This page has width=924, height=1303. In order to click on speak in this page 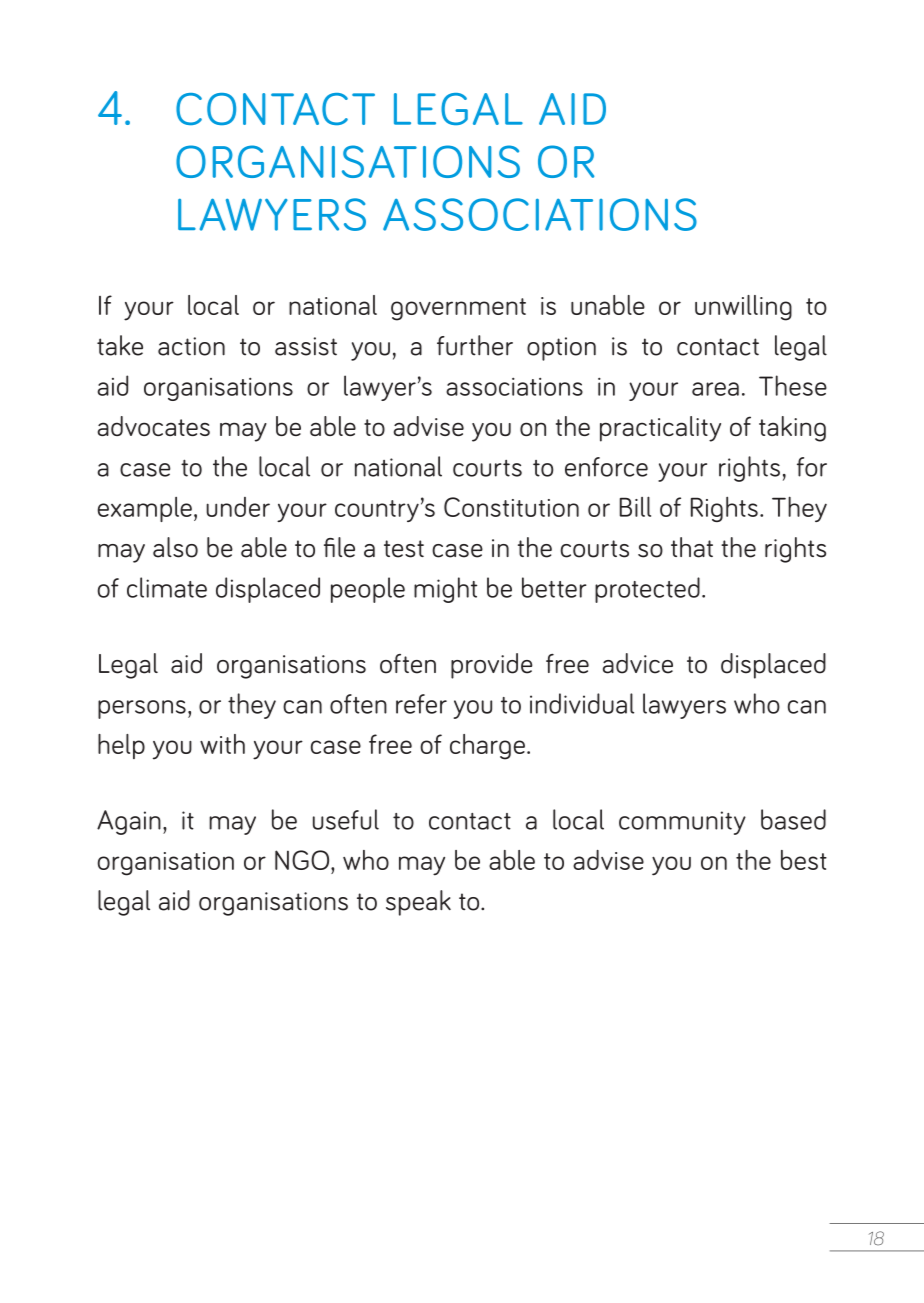, I will do `click(418, 903)`.
